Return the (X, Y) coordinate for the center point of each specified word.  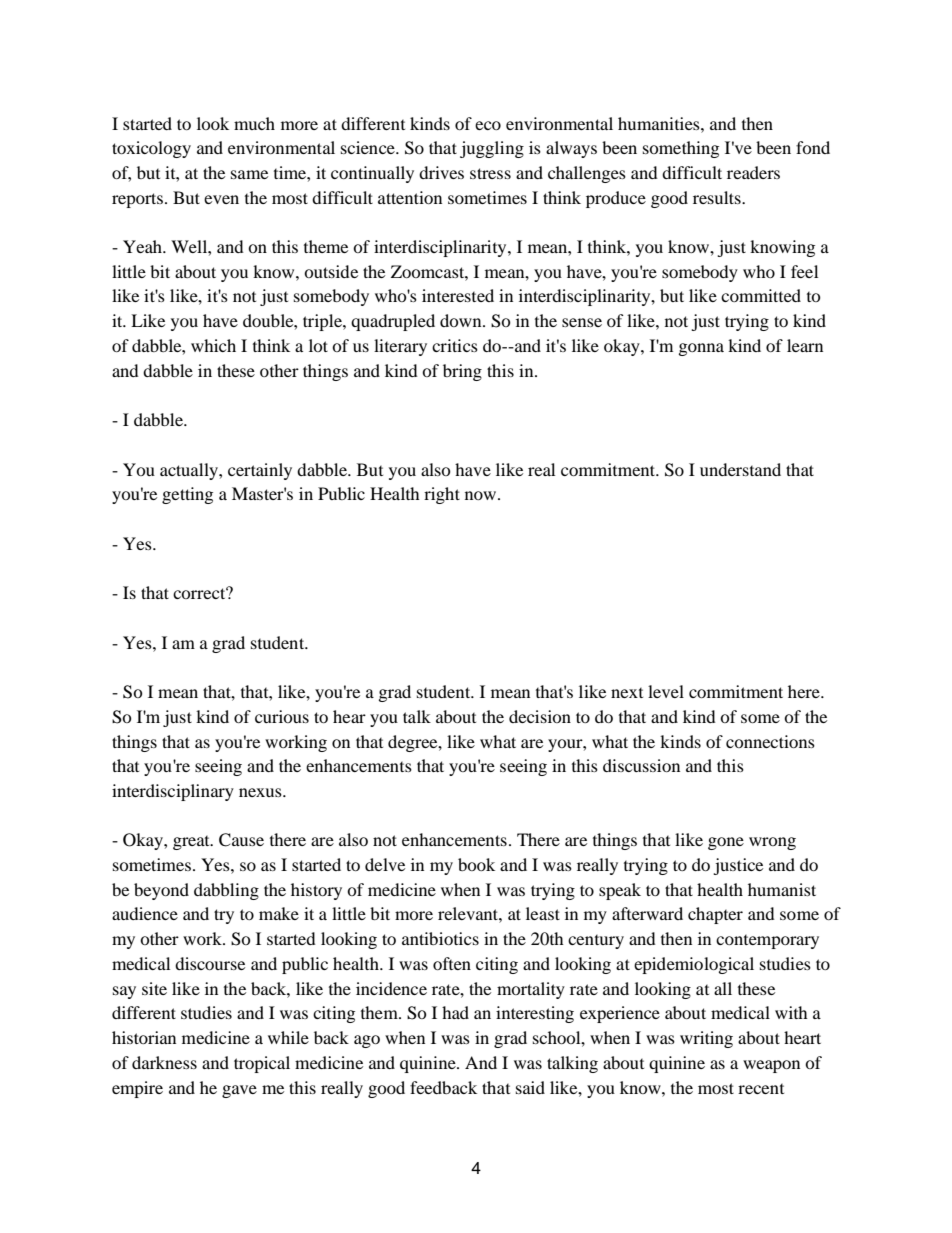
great (192, 843)
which (213, 345)
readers (753, 172)
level (666, 691)
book (476, 864)
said (530, 1087)
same (249, 174)
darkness (164, 1062)
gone (726, 843)
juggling (492, 149)
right (442, 495)
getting (187, 495)
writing (706, 1039)
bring (462, 372)
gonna (701, 349)
